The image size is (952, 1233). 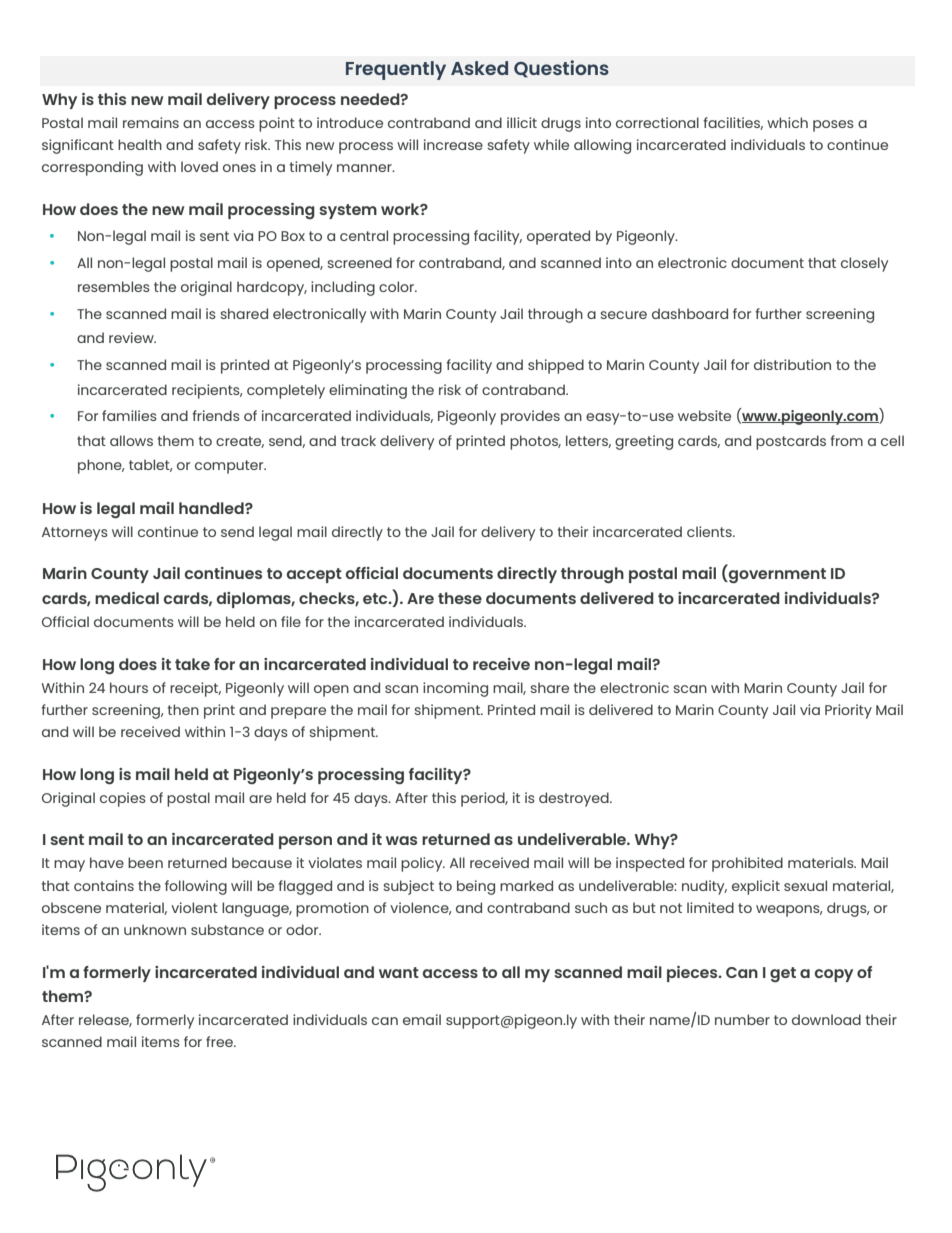 I want to click on medical, so click(x=127, y=598).
